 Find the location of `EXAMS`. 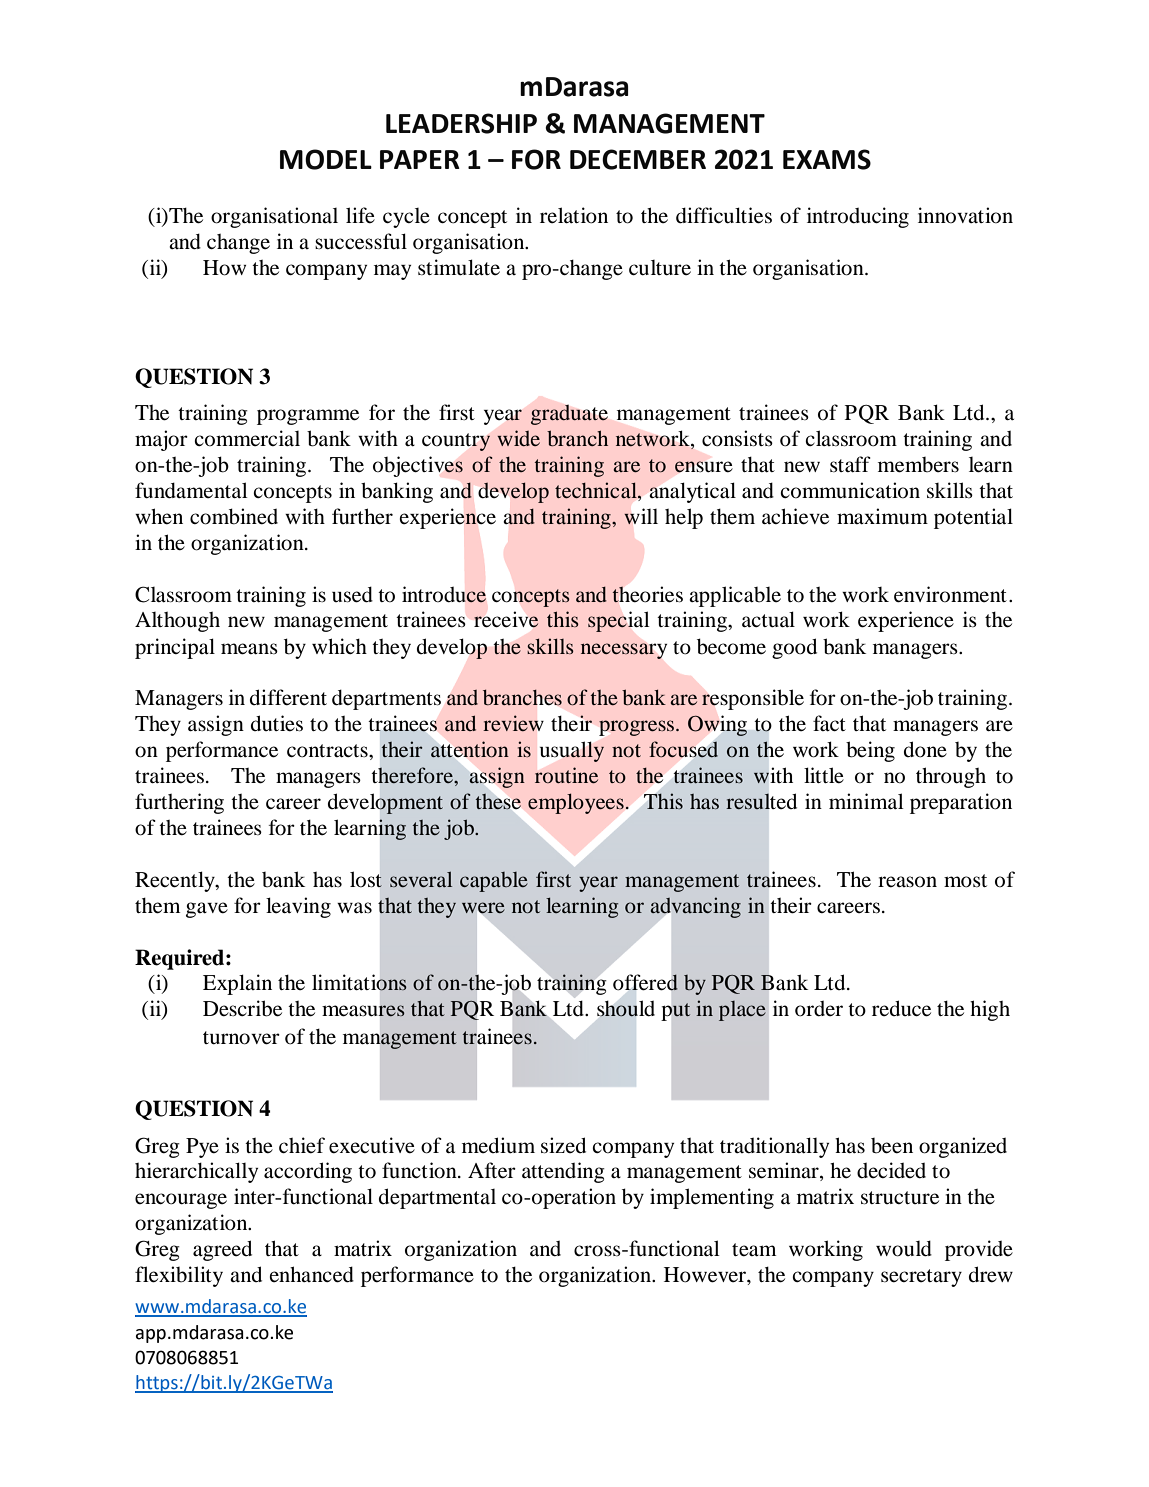

EXAMS is located at coordinates (827, 159).
